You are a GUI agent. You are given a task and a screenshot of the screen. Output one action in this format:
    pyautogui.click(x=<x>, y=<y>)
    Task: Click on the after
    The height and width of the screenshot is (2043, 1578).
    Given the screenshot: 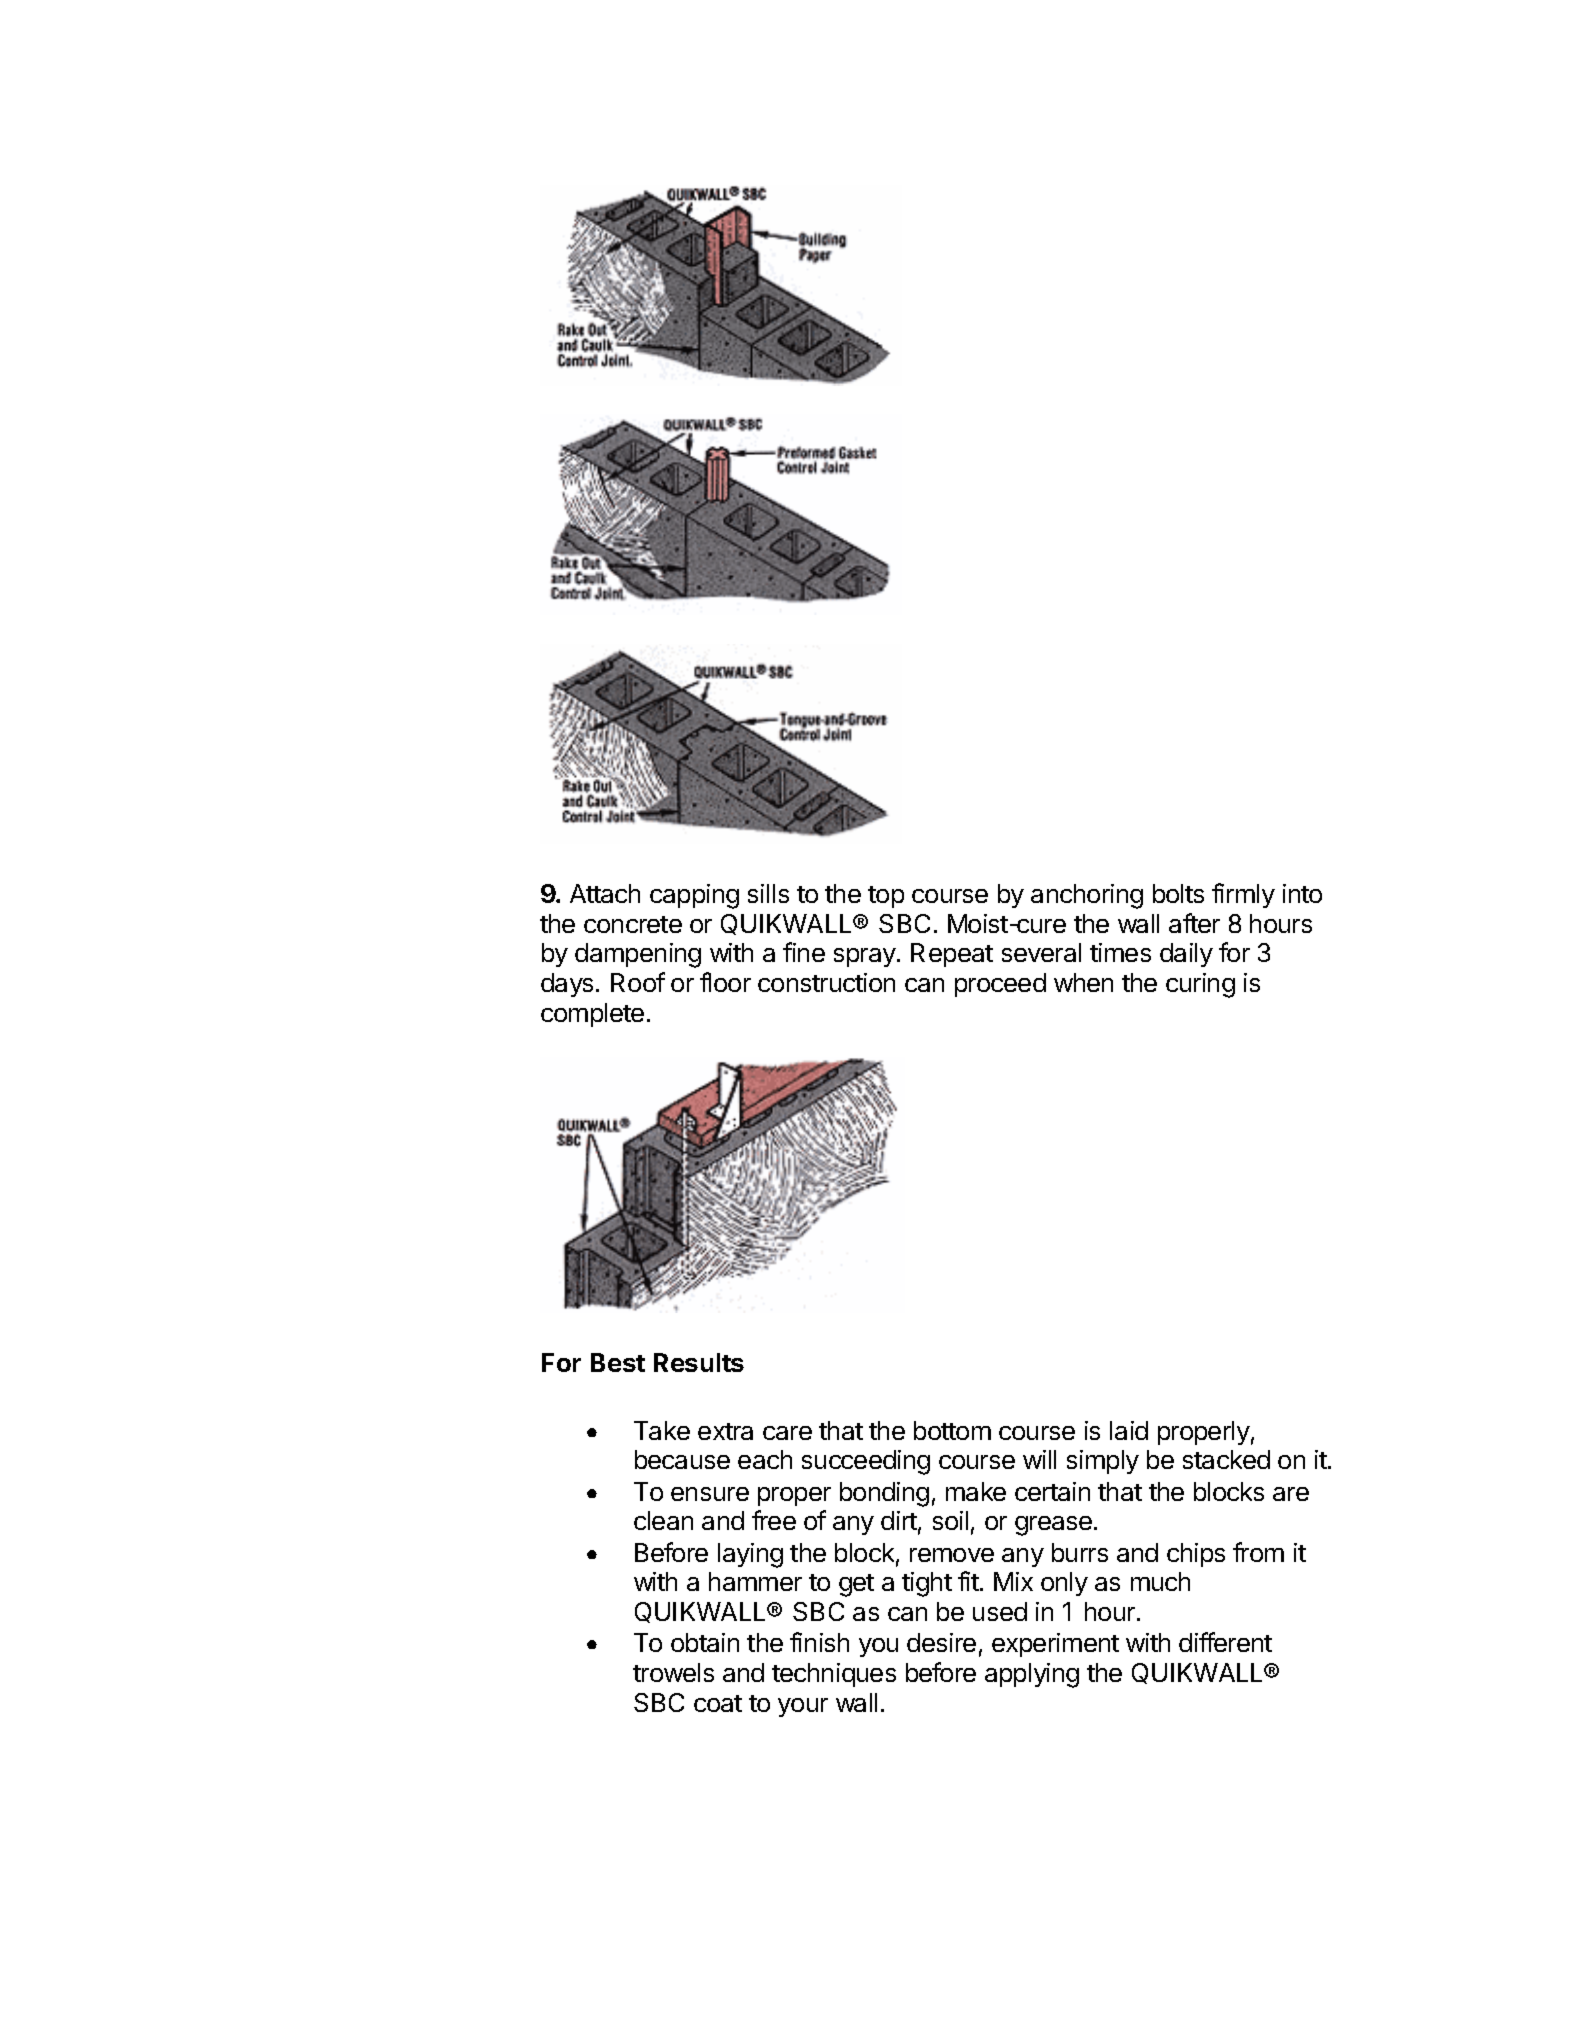 What is the action you would take?
    pyautogui.click(x=1194, y=923)
